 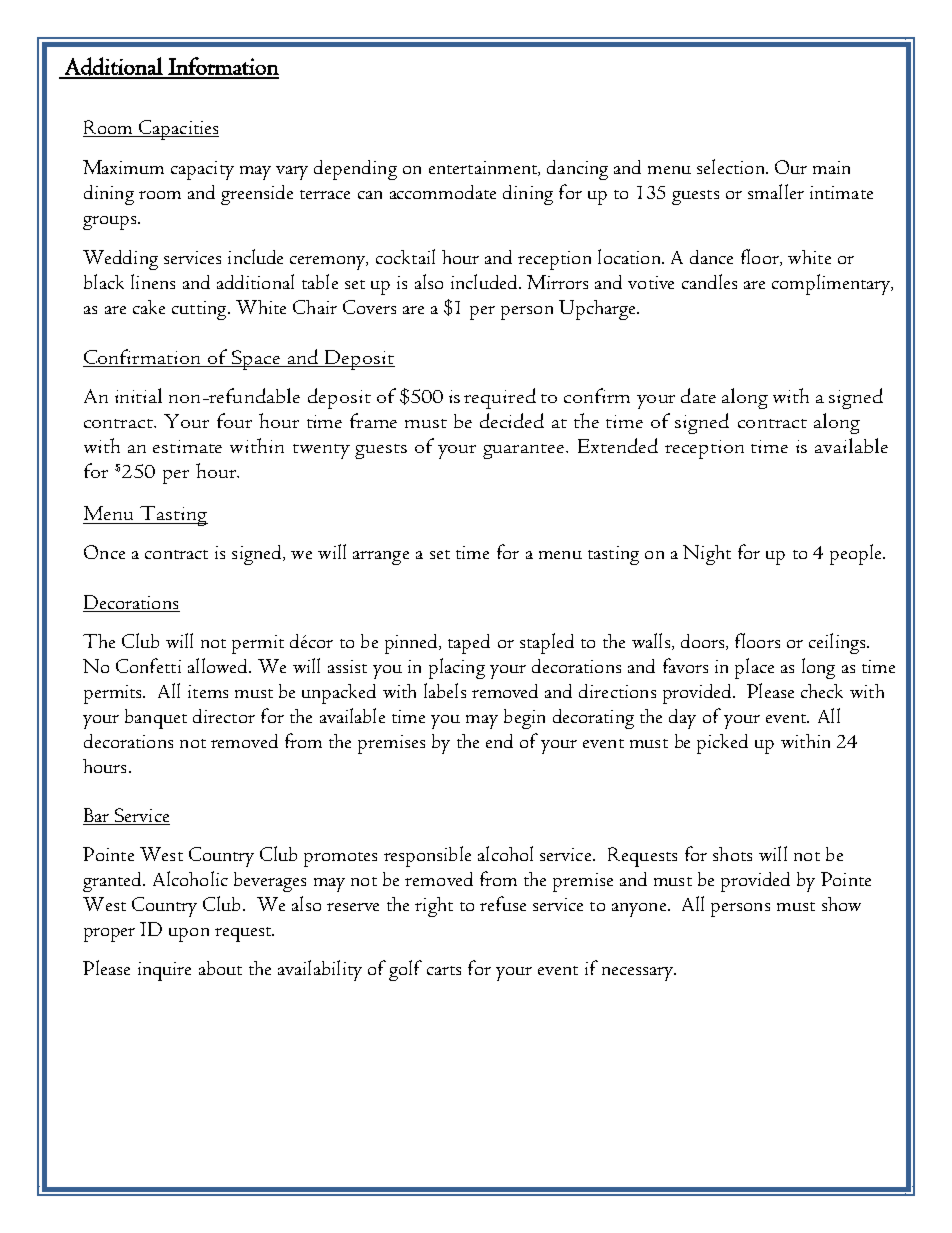 I want to click on upon, so click(x=189, y=935).
